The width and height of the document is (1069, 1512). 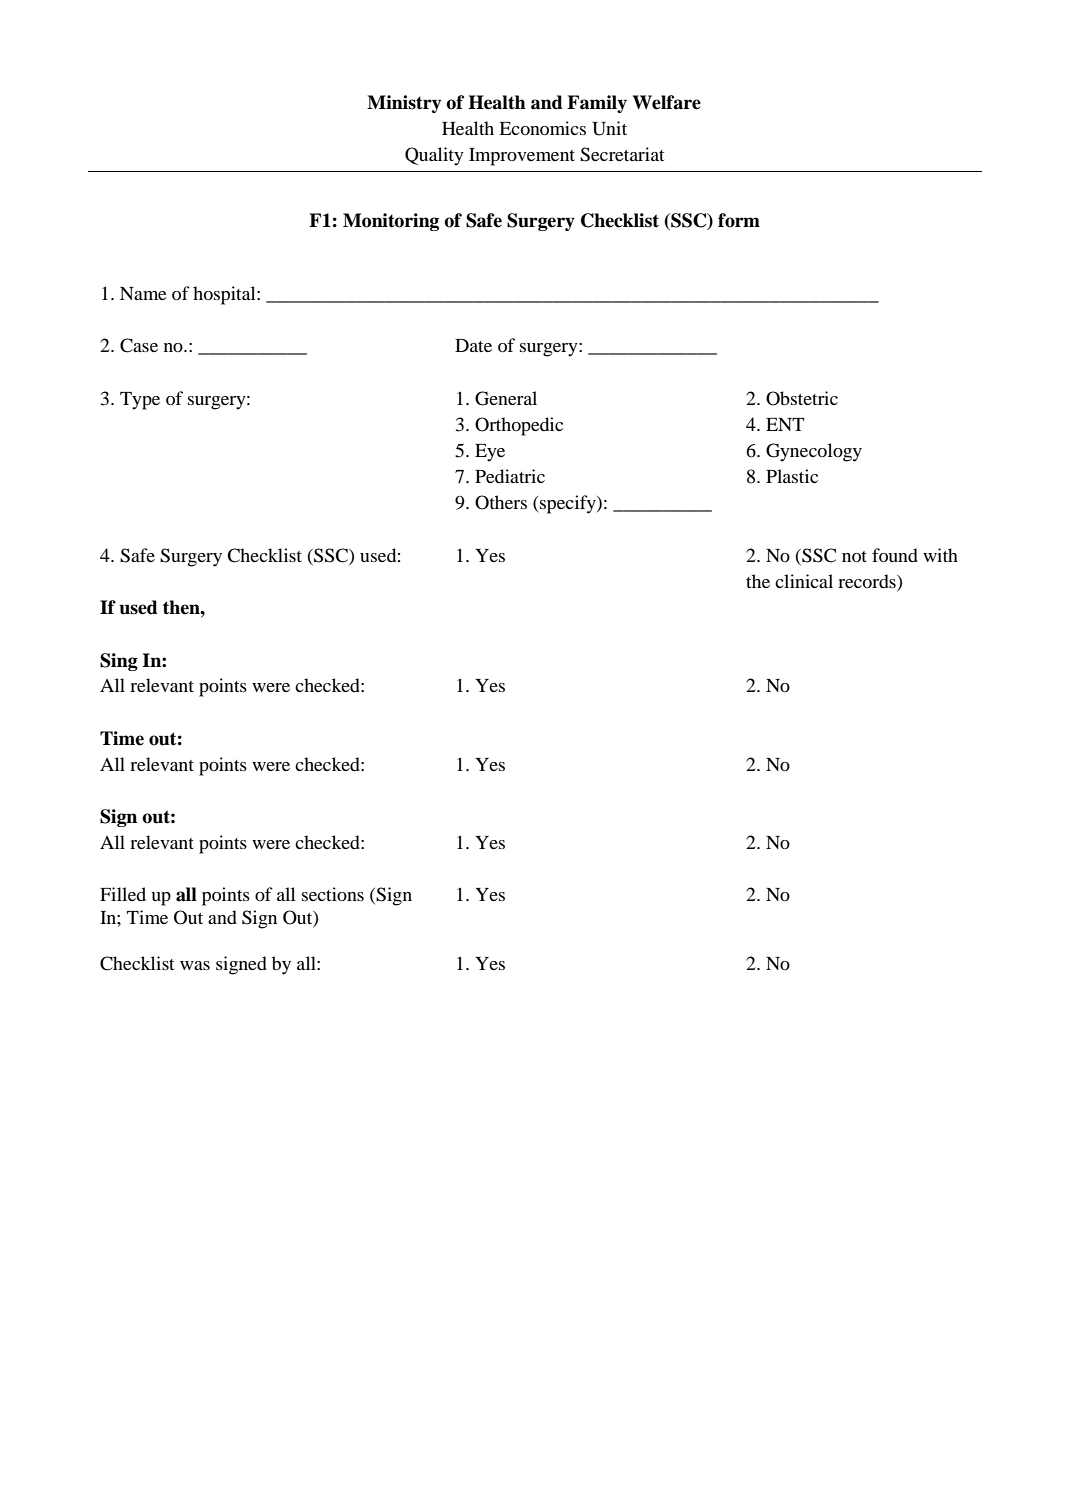 I want to click on Economics, so click(x=542, y=128).
